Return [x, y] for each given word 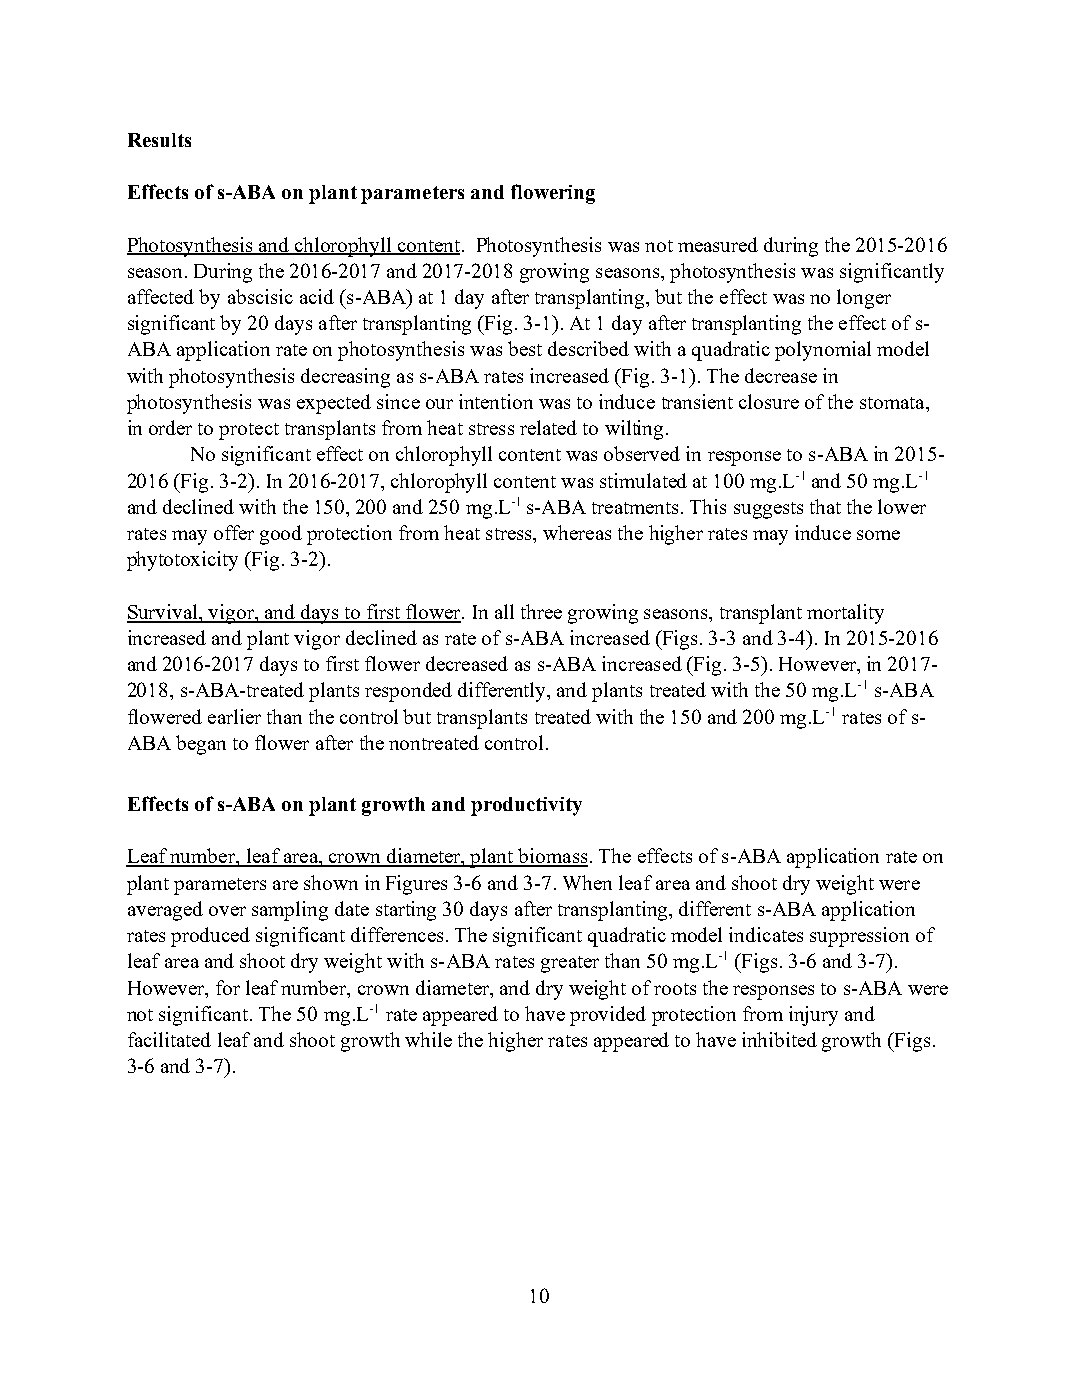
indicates [766, 934]
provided [608, 1016]
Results [159, 140]
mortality [845, 614]
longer [864, 299]
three [541, 611]
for [228, 987]
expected [334, 404]
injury [813, 1016]
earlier [234, 716]
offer [234, 532]
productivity [526, 806]
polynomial [823, 351]
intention [496, 401]
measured [718, 244]
